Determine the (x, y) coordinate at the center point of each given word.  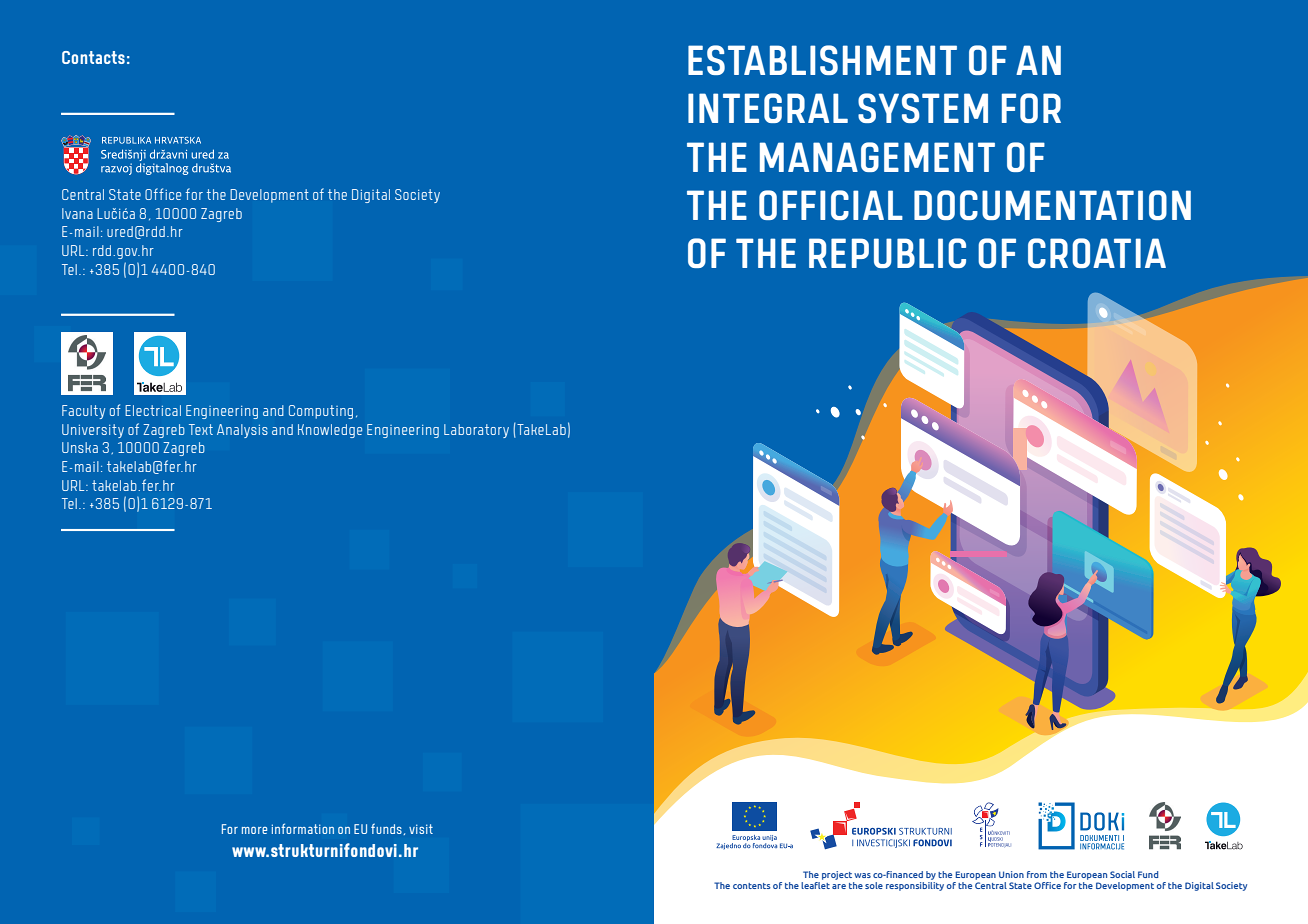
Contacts (93, 57)
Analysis (242, 431)
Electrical (153, 410)
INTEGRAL (768, 108)
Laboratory (476, 431)
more (254, 830)
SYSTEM (923, 108)
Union (1011, 874)
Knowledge (330, 431)
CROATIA (1097, 253)
